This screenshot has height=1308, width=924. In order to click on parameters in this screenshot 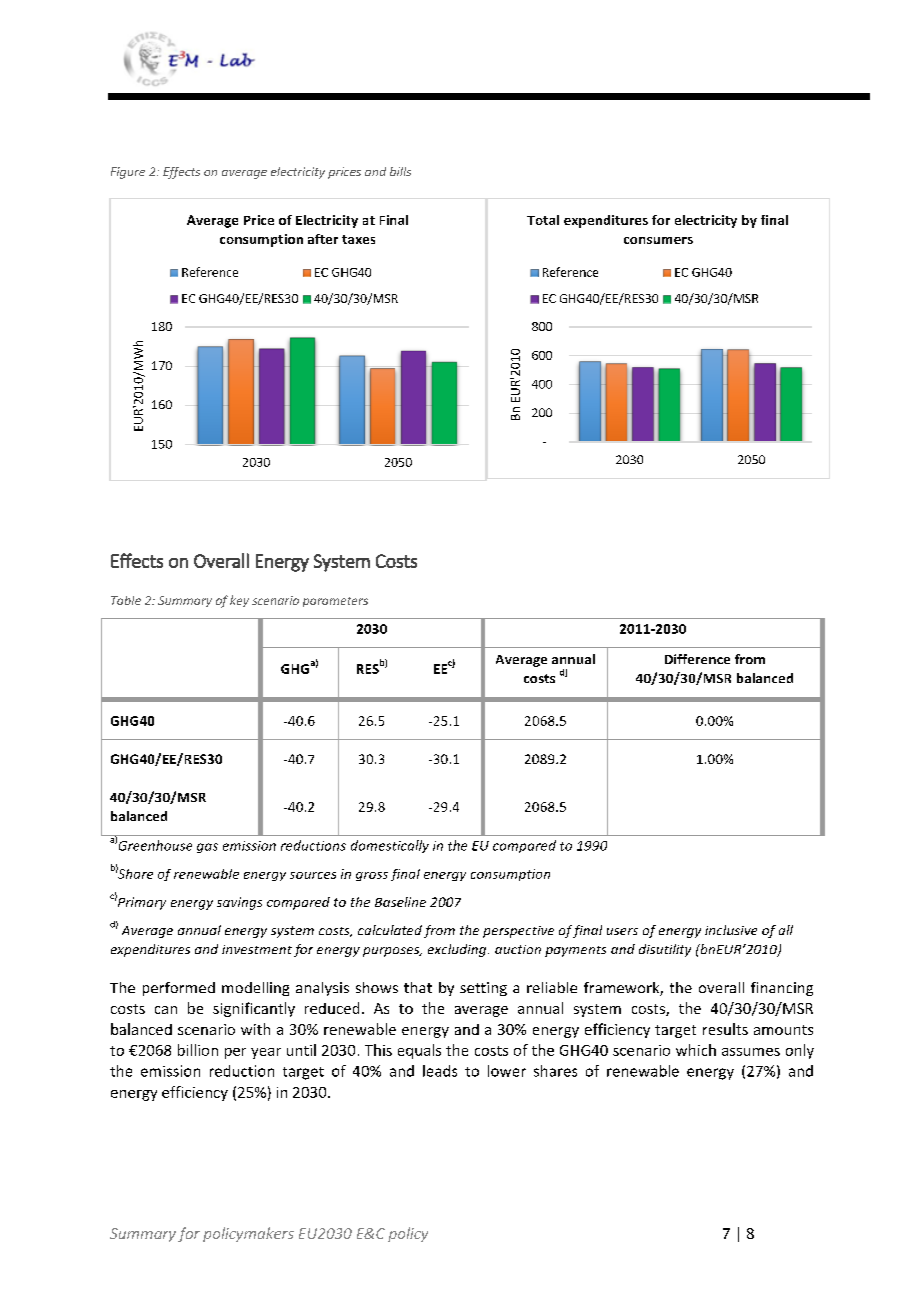, I will do `click(335, 602)`.
